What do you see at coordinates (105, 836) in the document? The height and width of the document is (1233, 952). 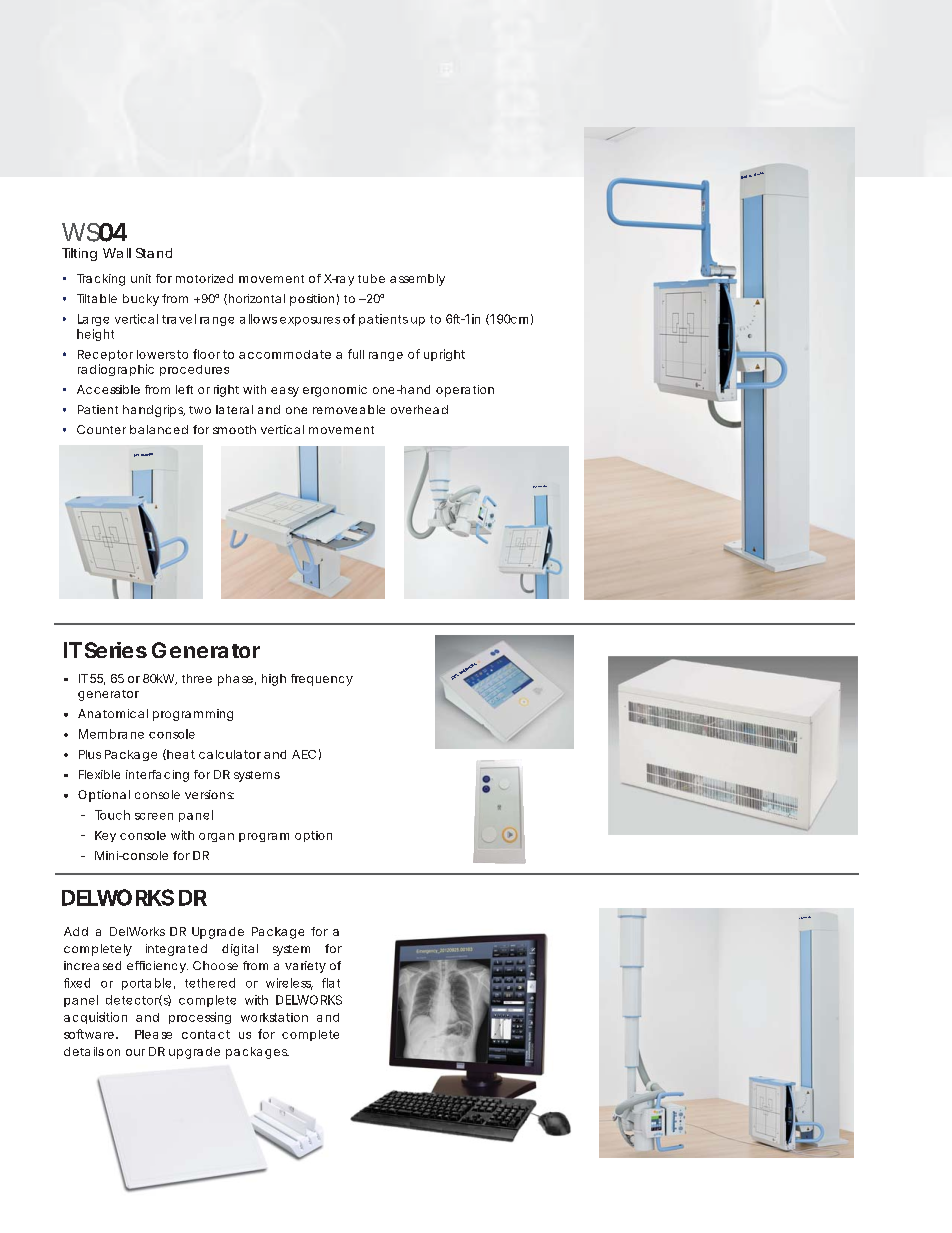 I see `Key` at bounding box center [105, 836].
